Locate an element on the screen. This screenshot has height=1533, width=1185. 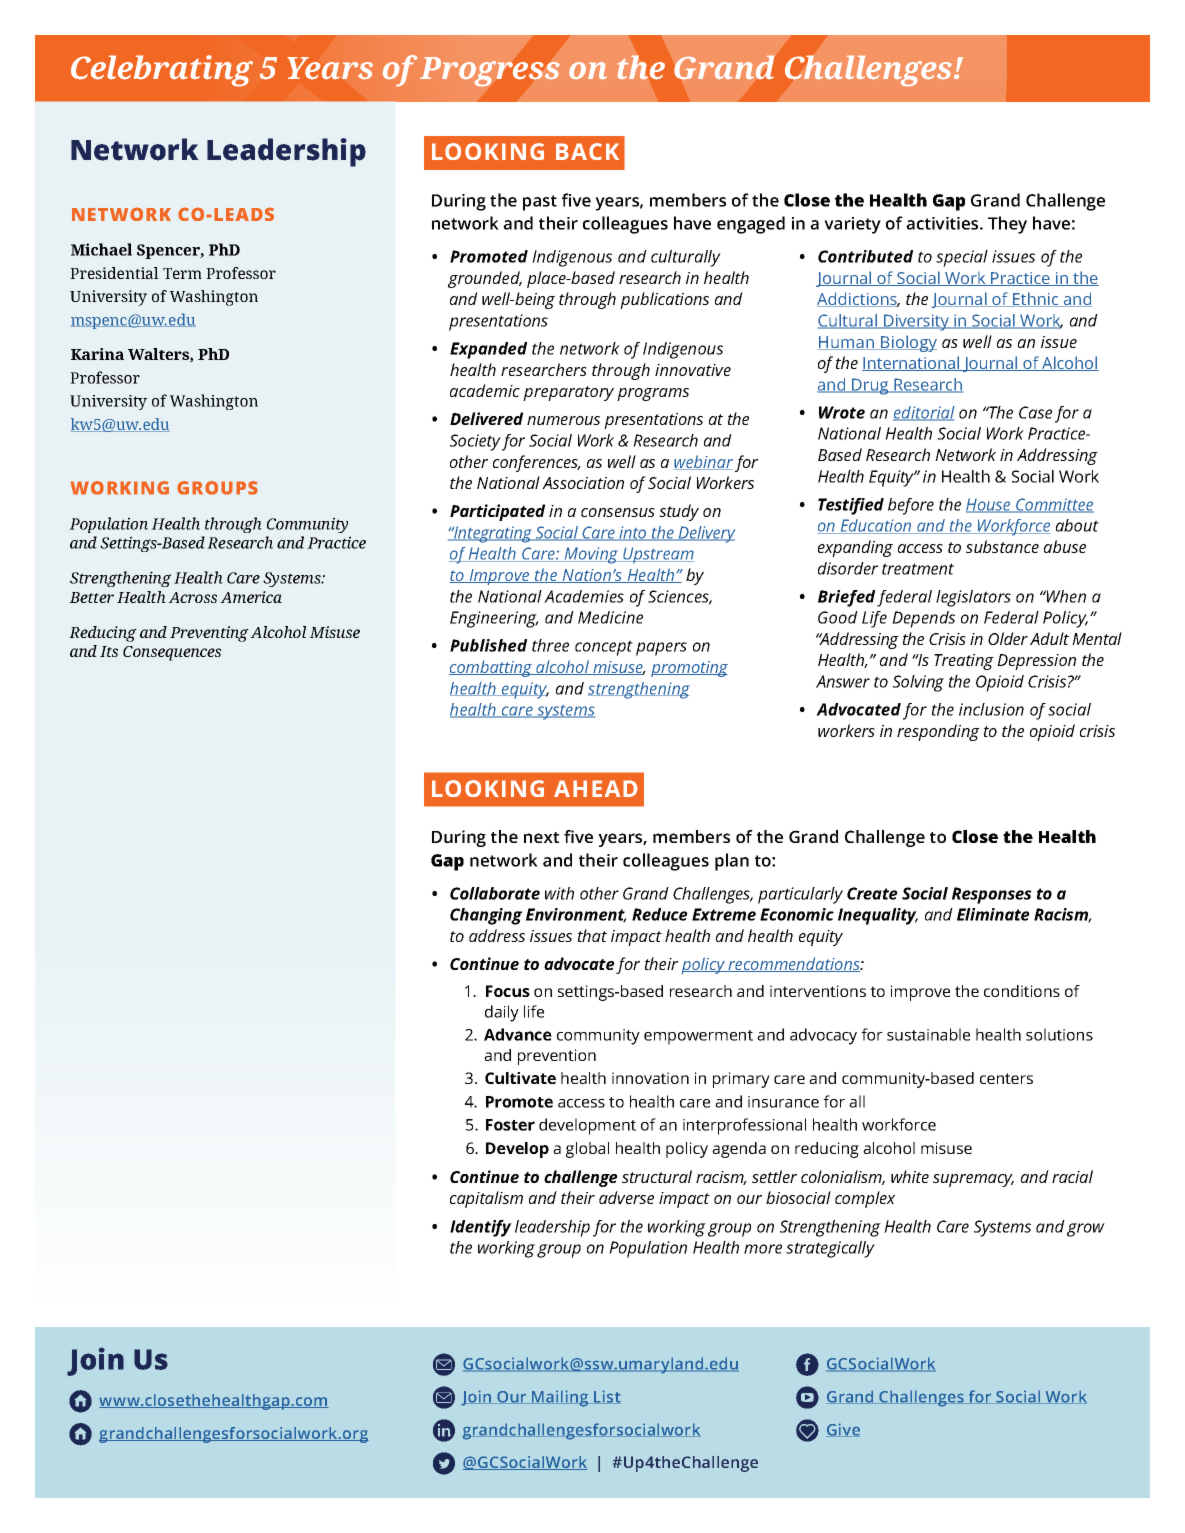
Celebrating is located at coordinates (162, 71).
